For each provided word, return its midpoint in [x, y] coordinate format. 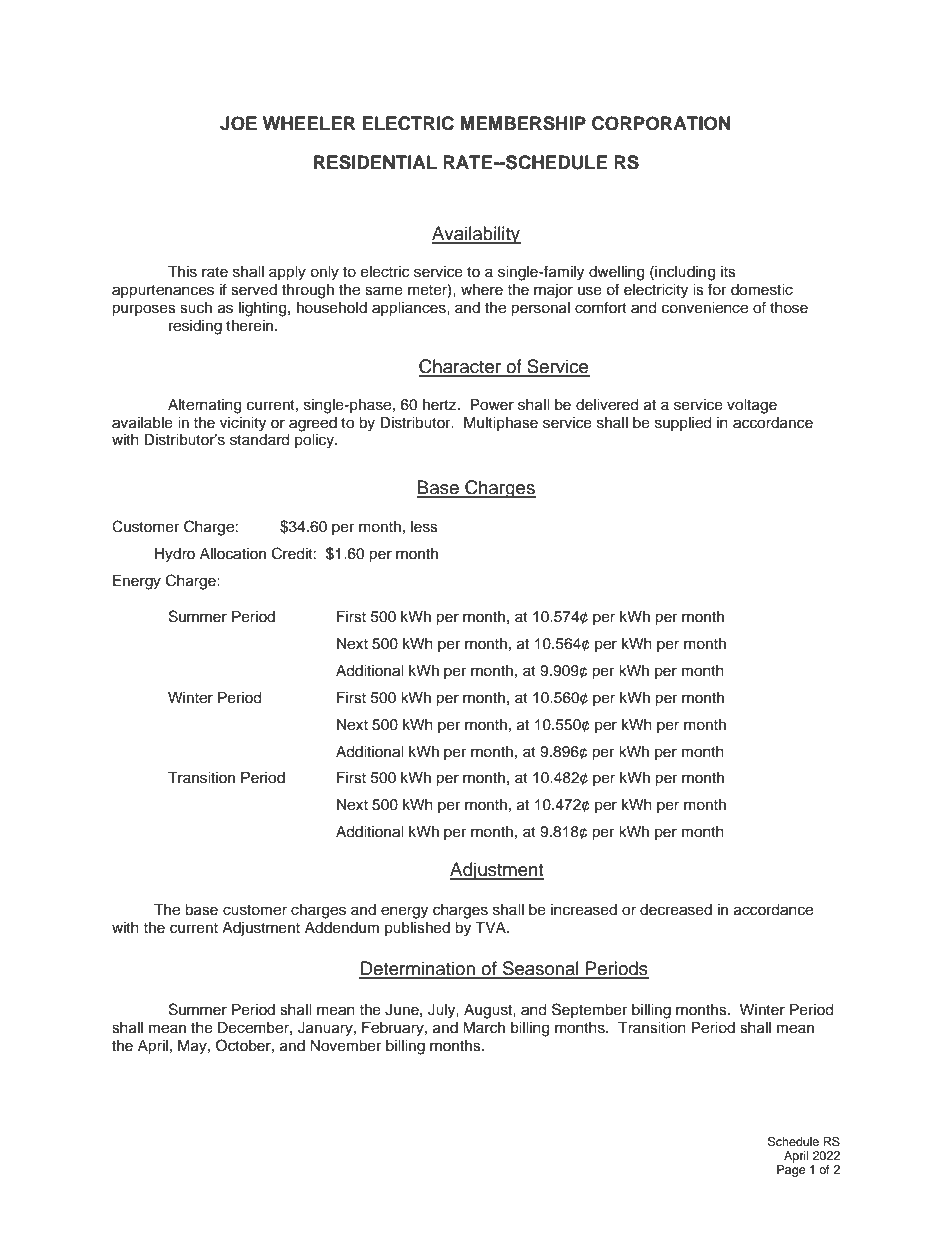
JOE [238, 123]
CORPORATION [661, 123]
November [345, 1046]
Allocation [233, 554]
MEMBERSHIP [523, 123]
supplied [683, 424]
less [424, 527]
